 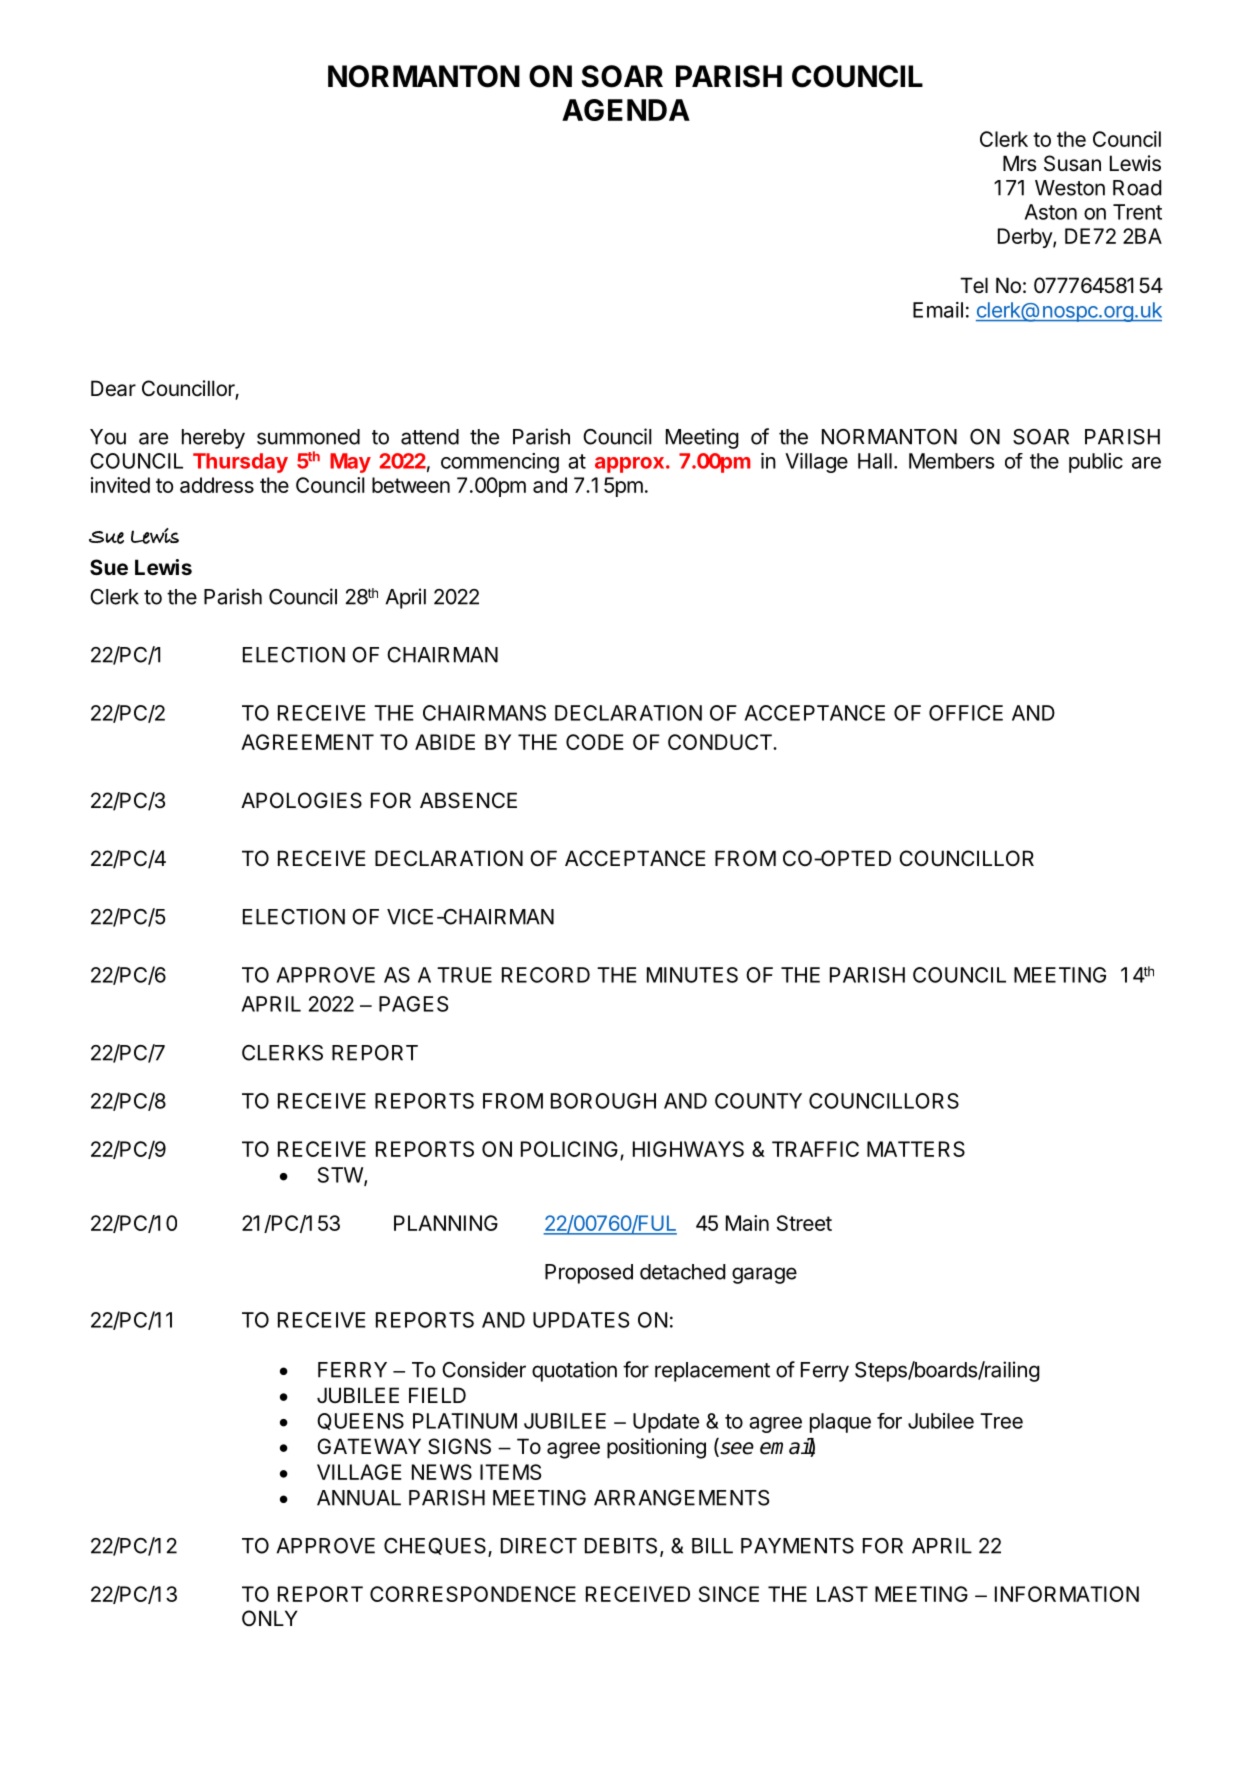 I want to click on Dear, so click(x=113, y=388).
